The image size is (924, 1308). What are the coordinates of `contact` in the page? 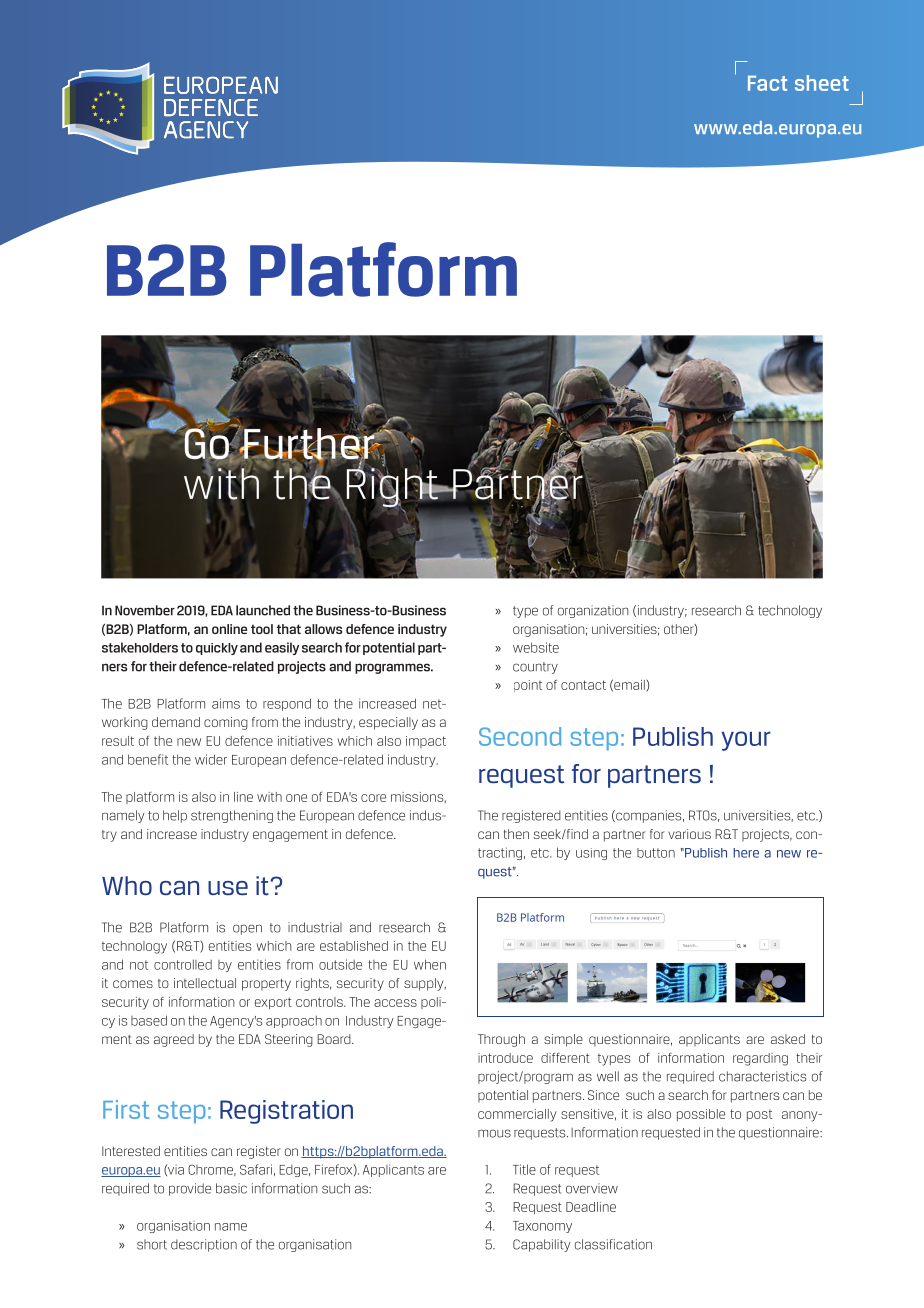 It's located at (583, 685).
